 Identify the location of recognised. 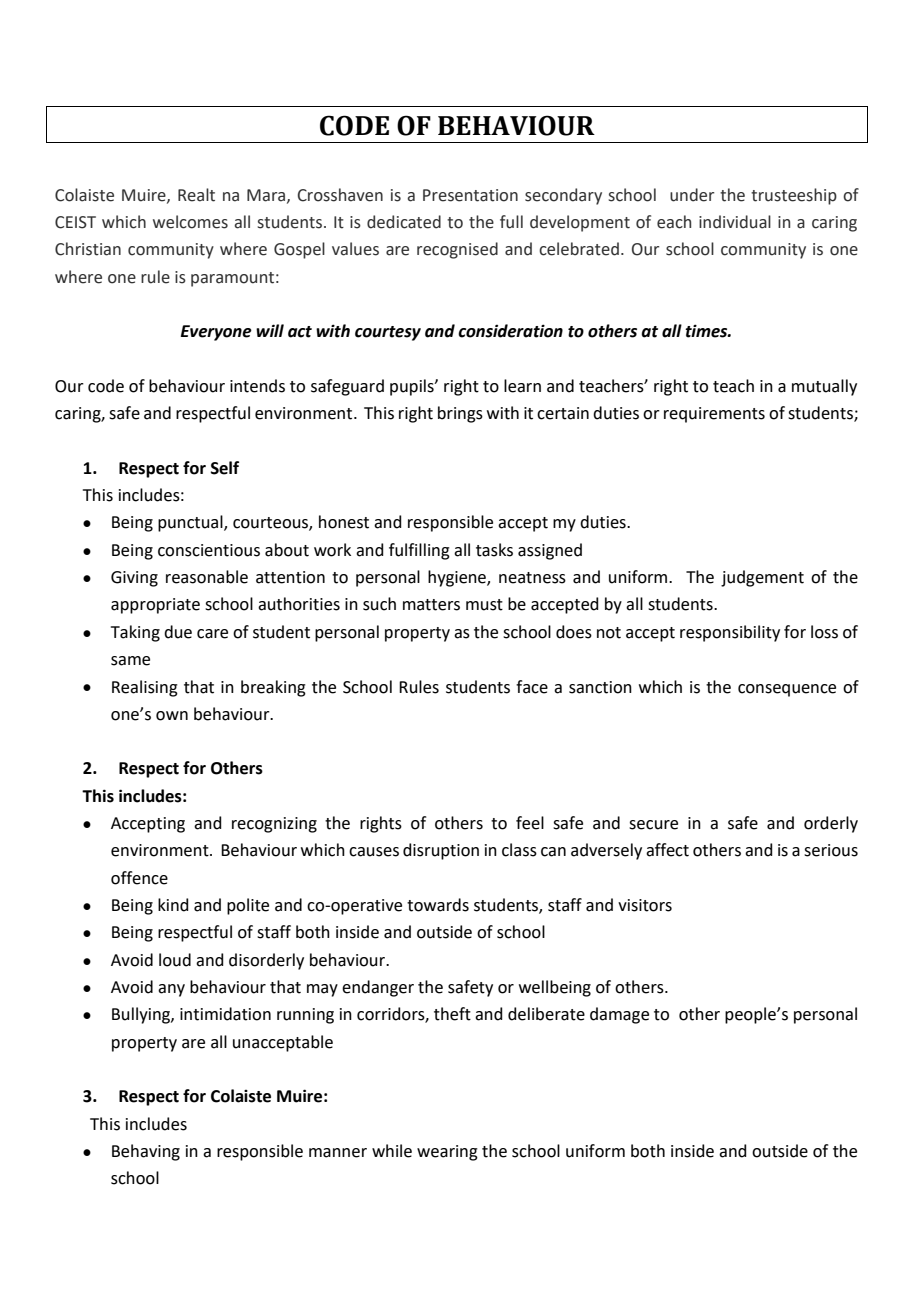
(457, 250).
